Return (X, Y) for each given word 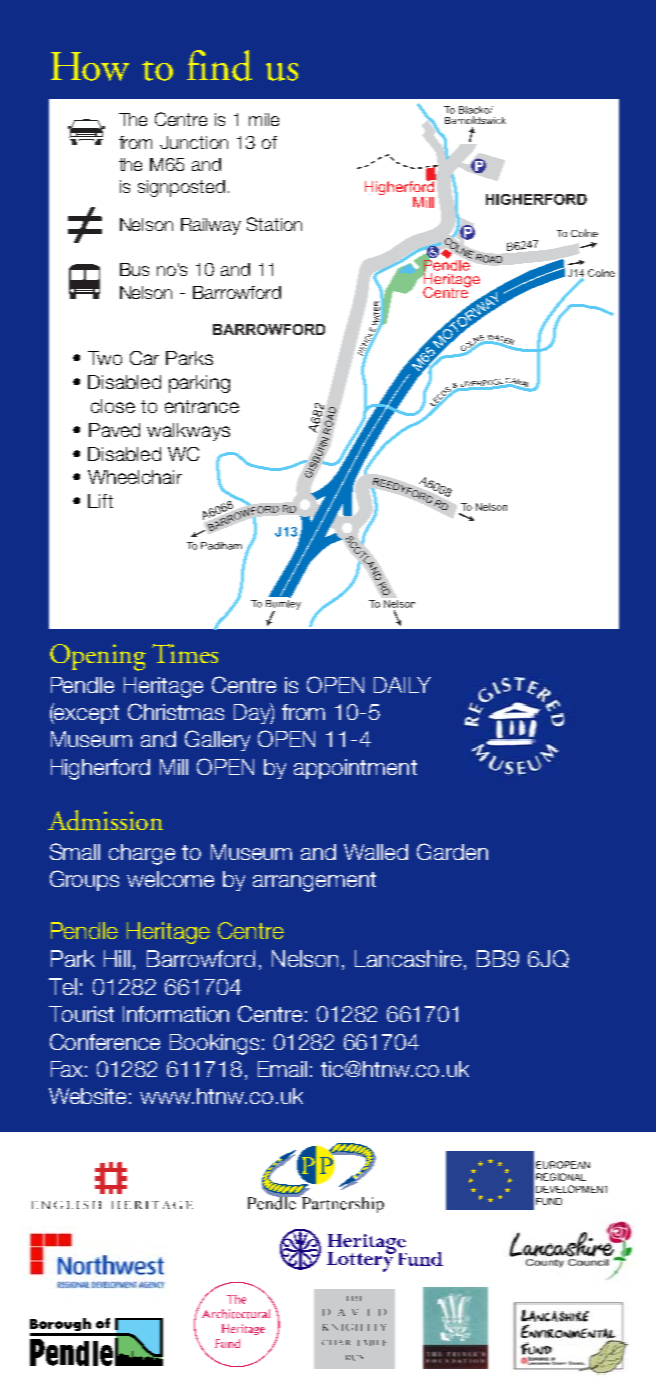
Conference (105, 1041)
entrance (202, 406)
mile (264, 119)
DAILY (402, 685)
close (113, 406)
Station (274, 224)
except (86, 713)
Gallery (217, 740)
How (90, 66)
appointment (355, 769)
